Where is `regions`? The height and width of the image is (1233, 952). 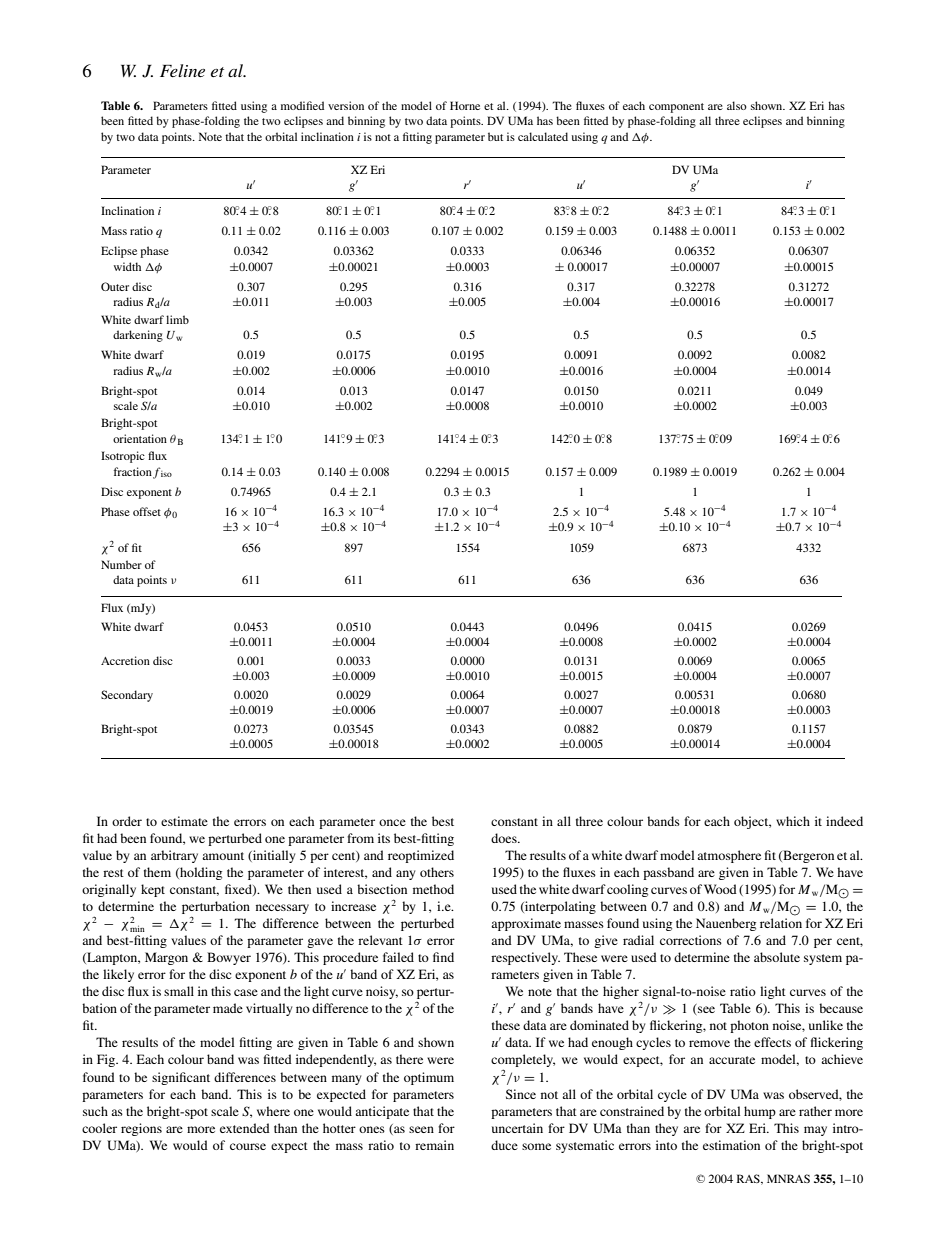
regions is located at coordinates (141, 1129).
